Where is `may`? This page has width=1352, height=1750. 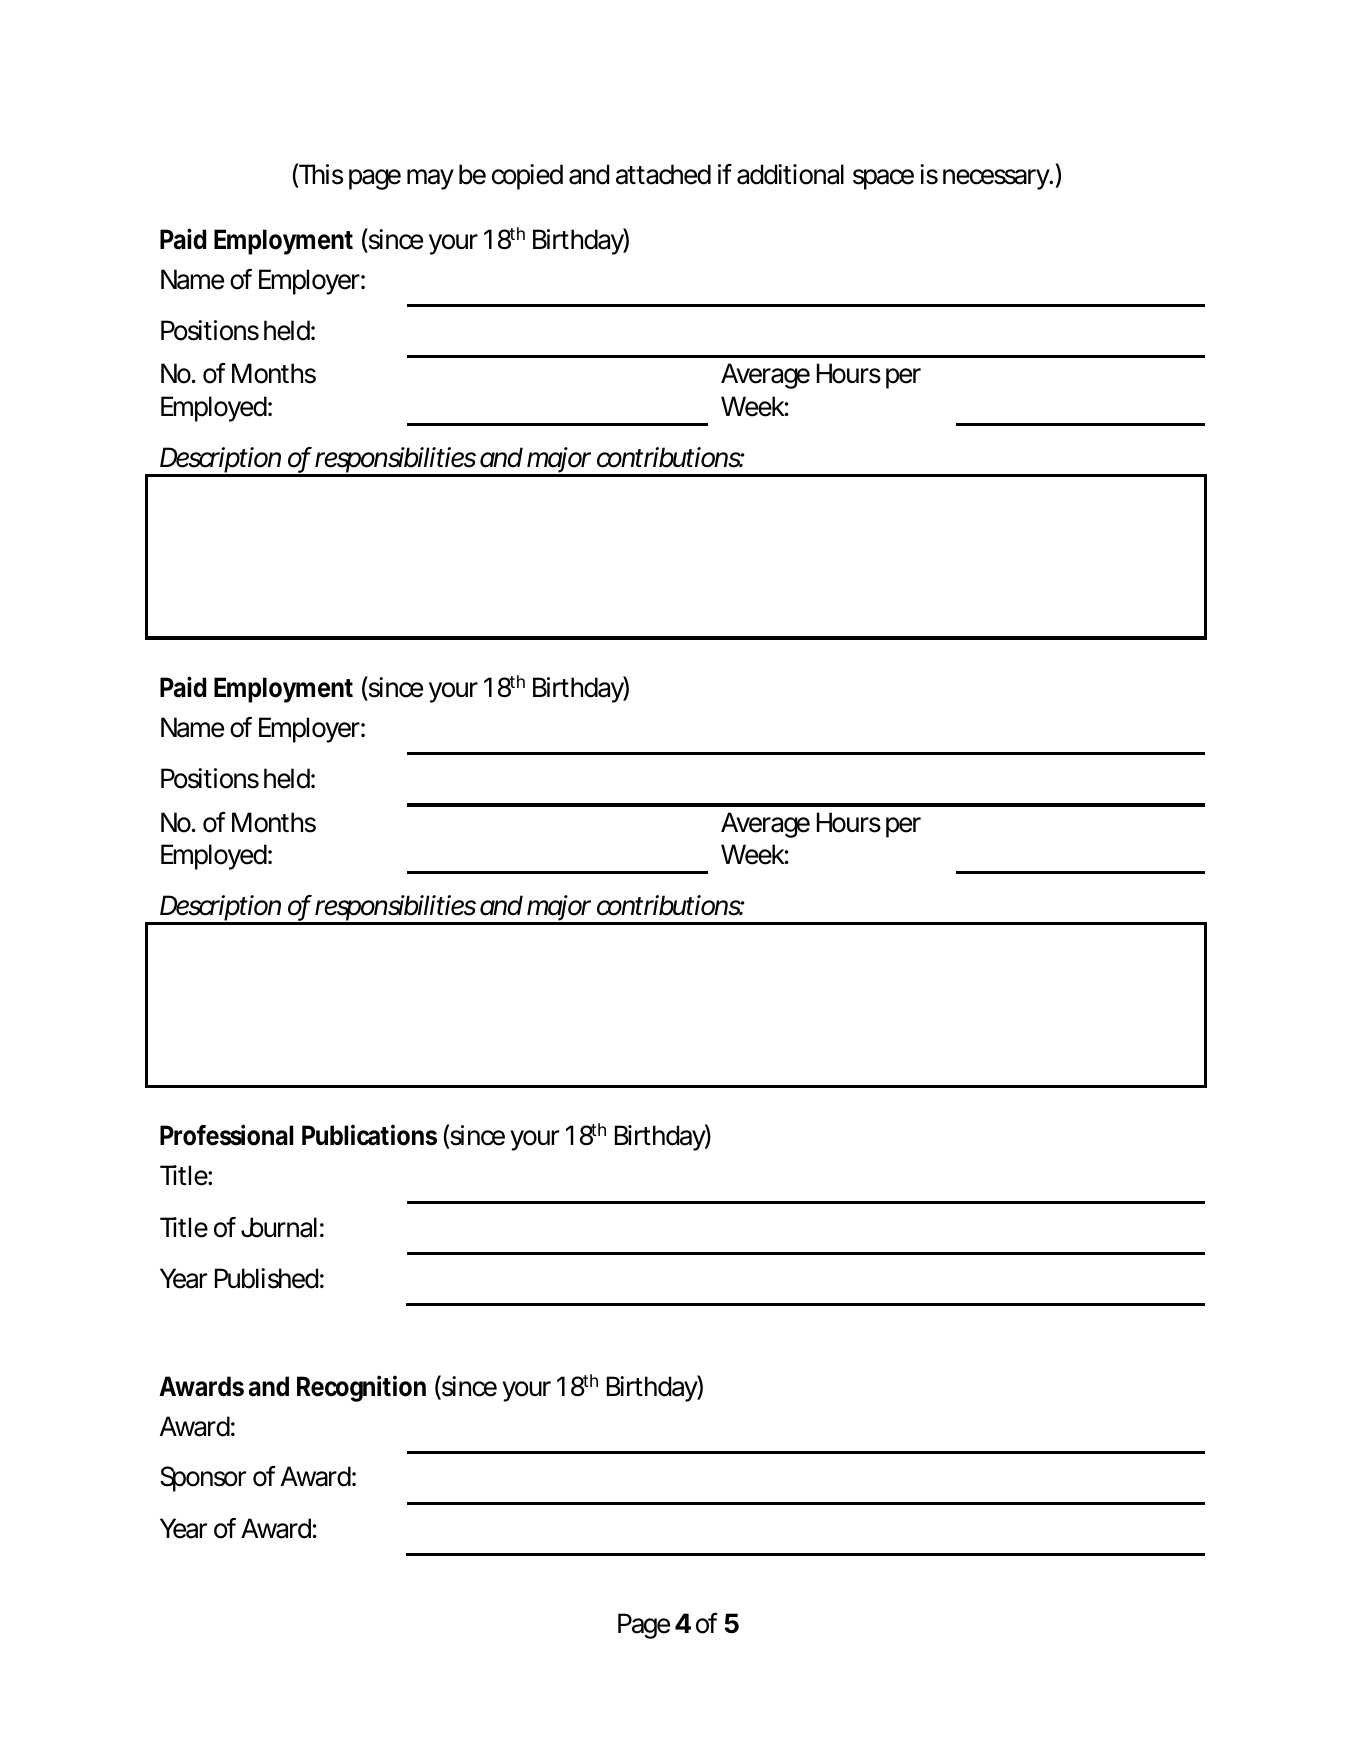 may is located at coordinates (430, 179).
